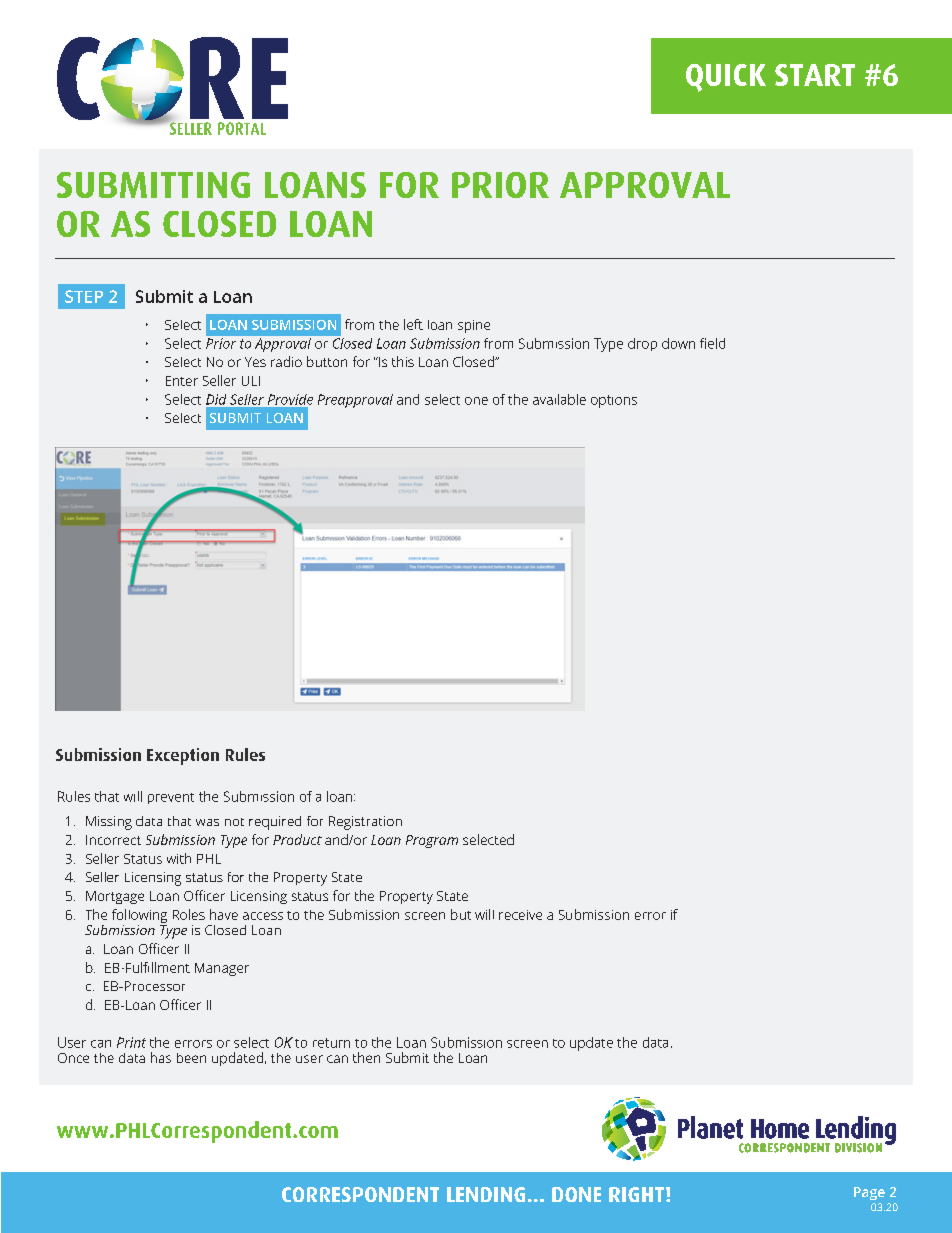 The image size is (952, 1233). What do you see at coordinates (486, 1194) in the document?
I see `LENDING` at bounding box center [486, 1194].
